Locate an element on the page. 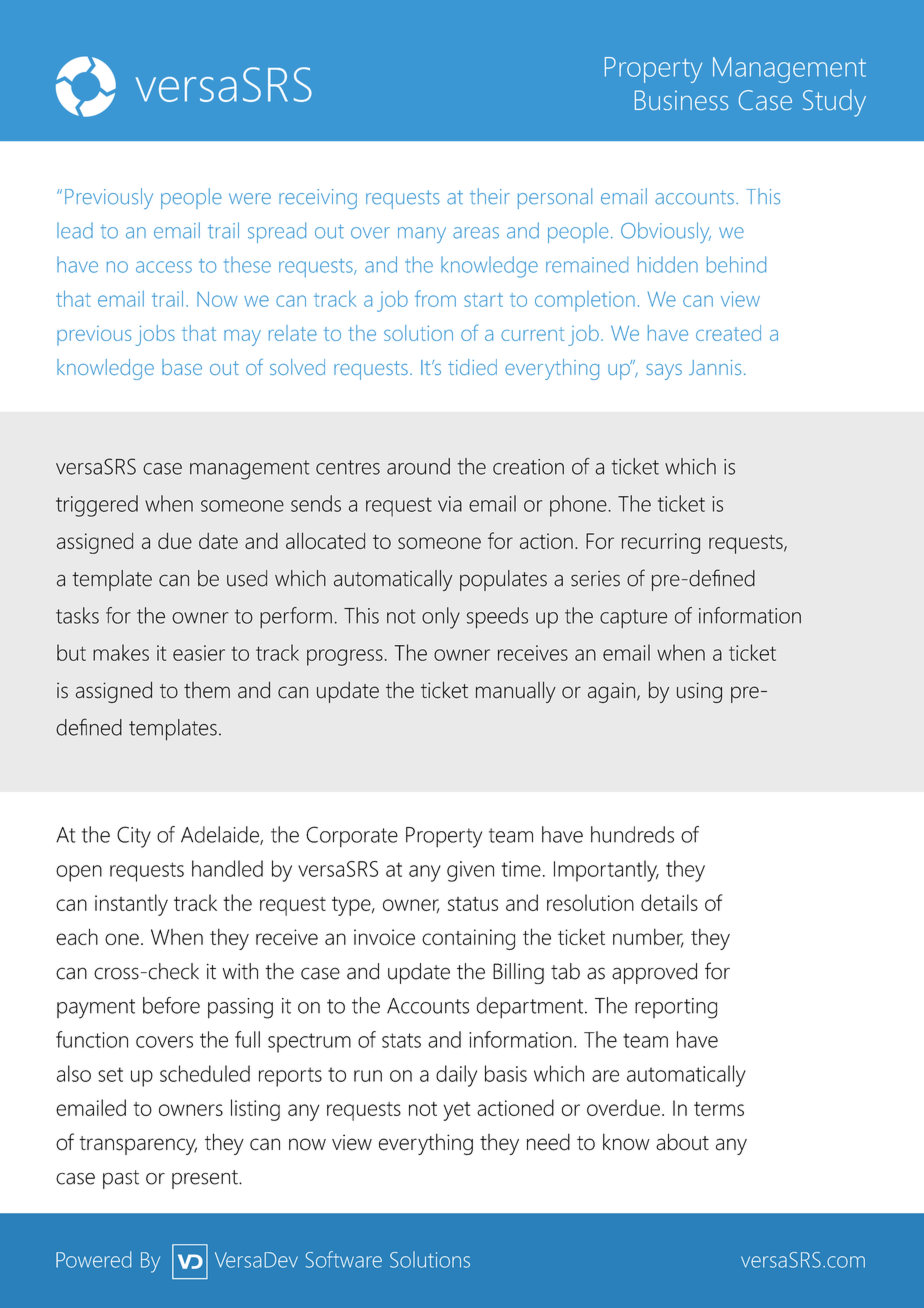 This document has height=1308, width=924. them is located at coordinates (207, 690).
